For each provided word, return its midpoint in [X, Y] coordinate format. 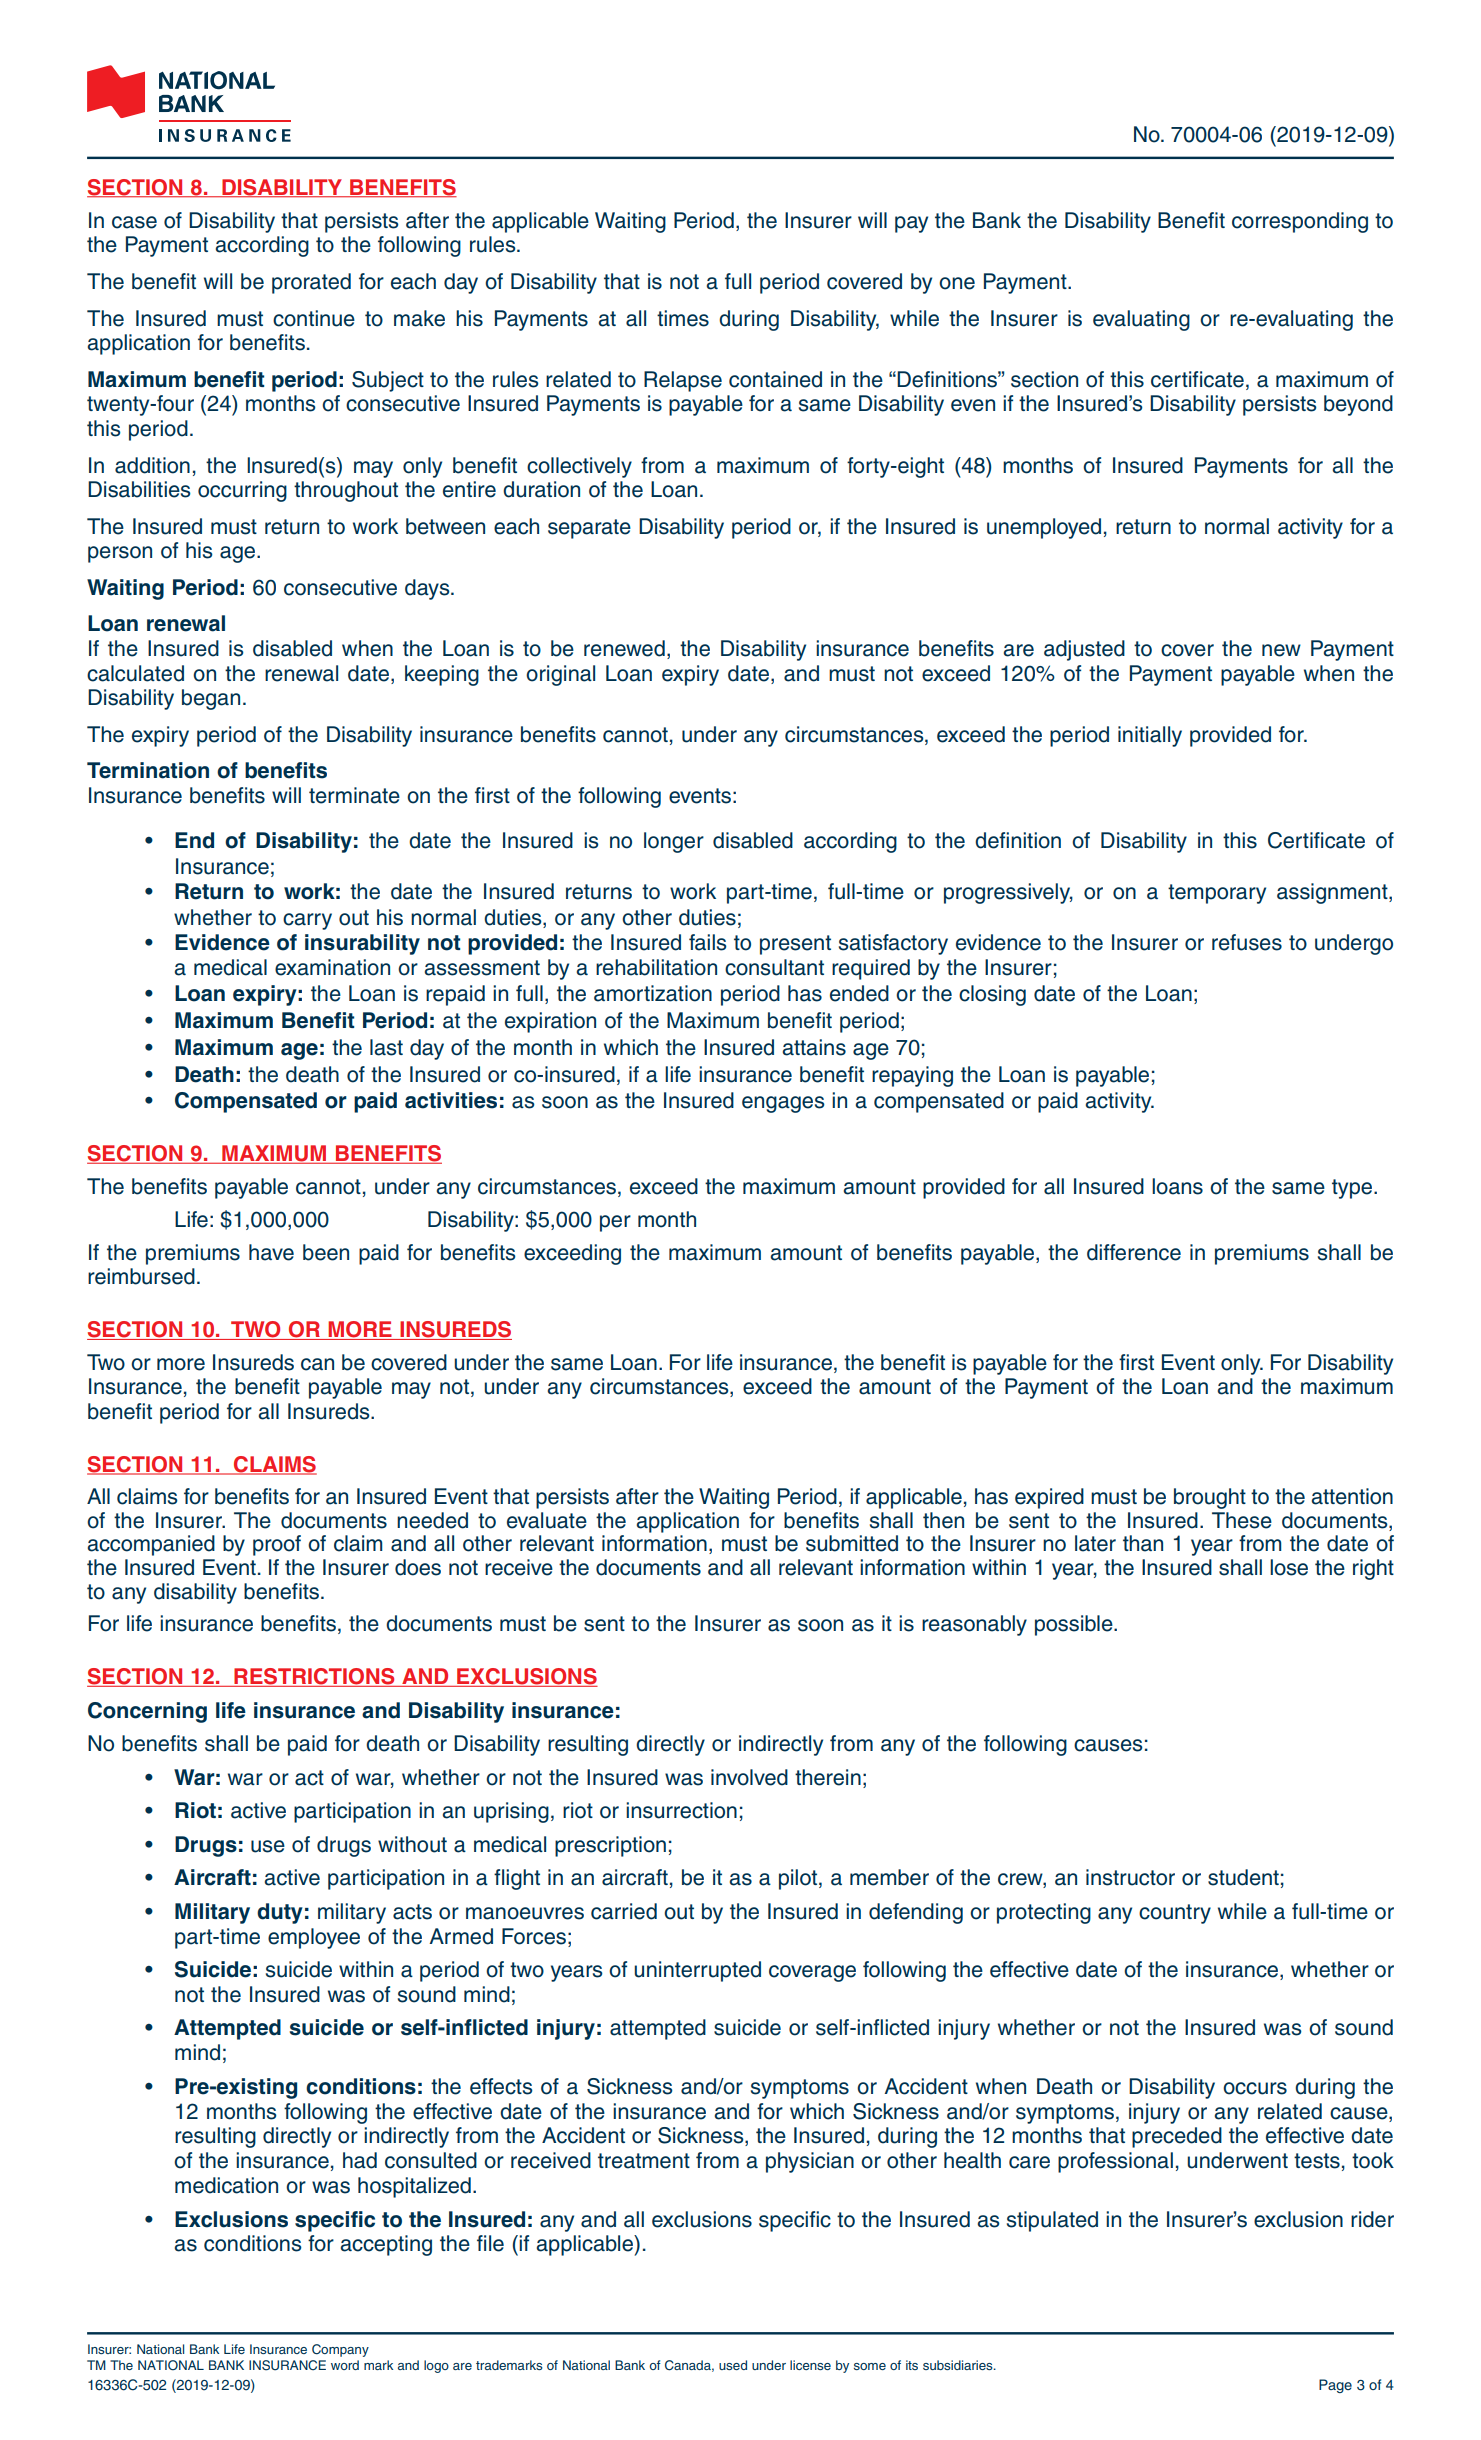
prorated [311, 283]
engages [783, 1104]
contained [775, 379]
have [271, 1252]
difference [1134, 1252]
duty [280, 1913]
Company [340, 2350]
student [1243, 1877]
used [733, 2365]
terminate [354, 795]
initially [1150, 736]
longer [674, 842]
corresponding [1300, 222]
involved [749, 1777]
